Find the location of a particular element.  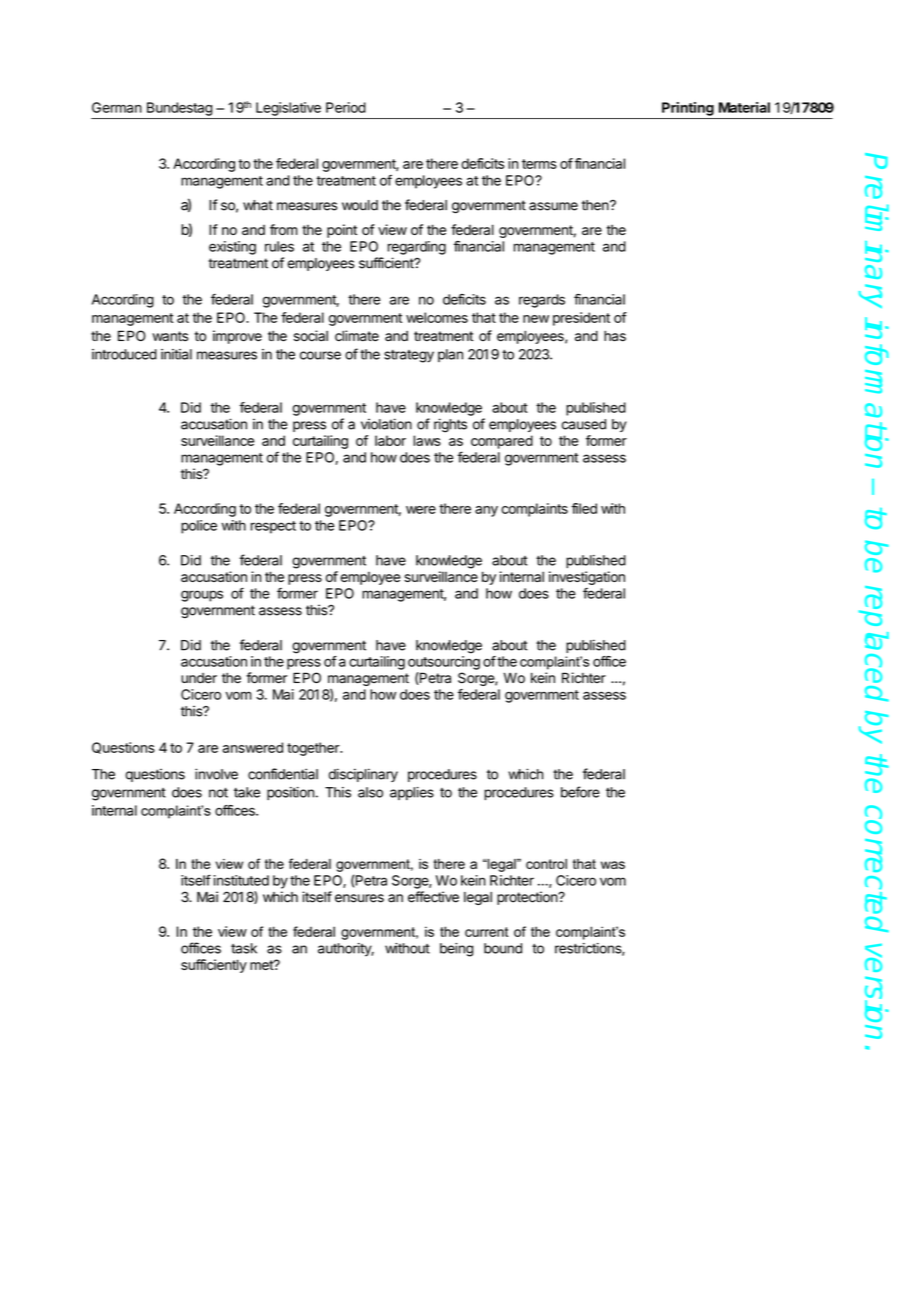

before is located at coordinates (580, 792).
